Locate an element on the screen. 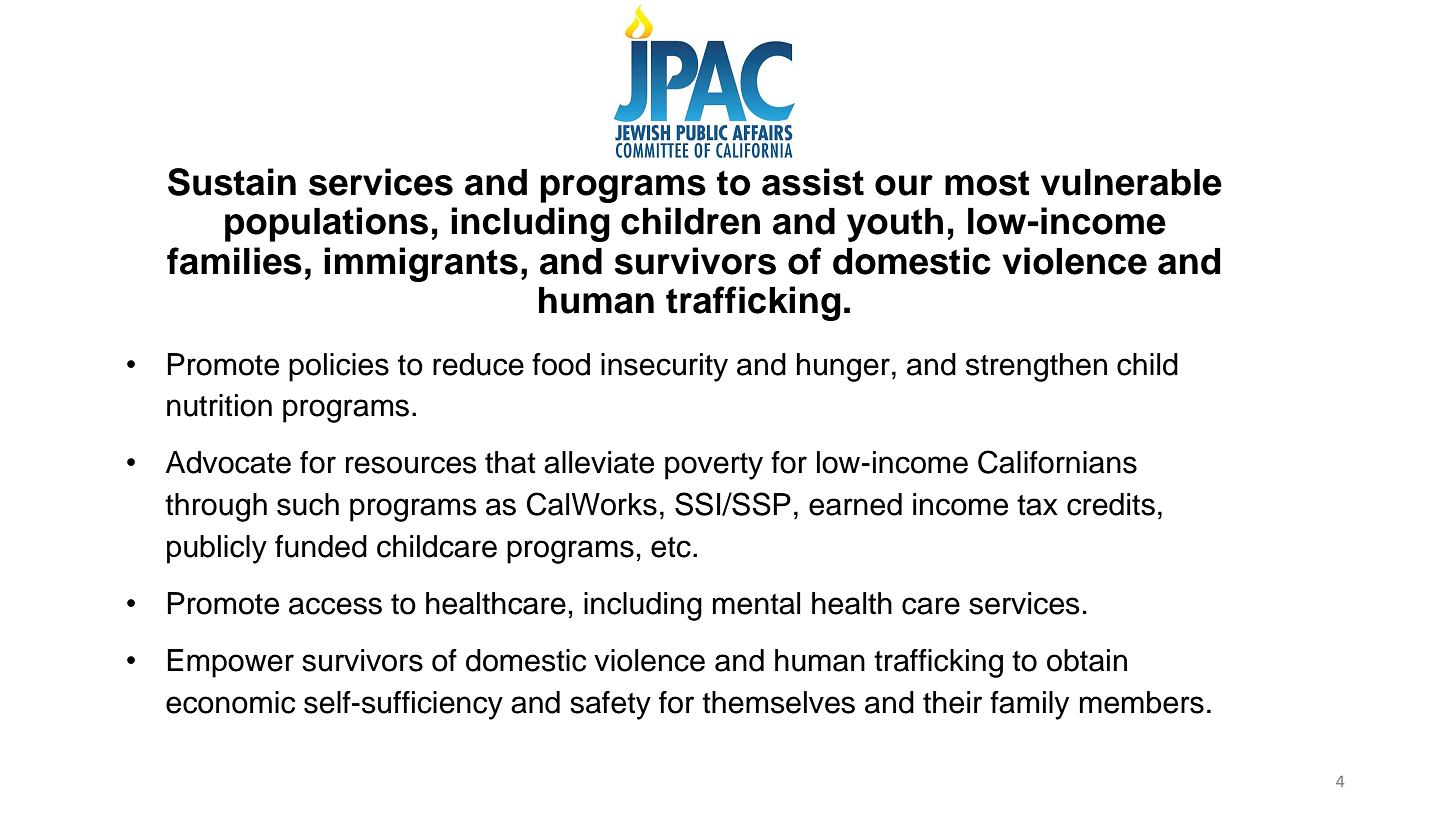 The height and width of the screenshot is (819, 1456). policies is located at coordinates (339, 367).
